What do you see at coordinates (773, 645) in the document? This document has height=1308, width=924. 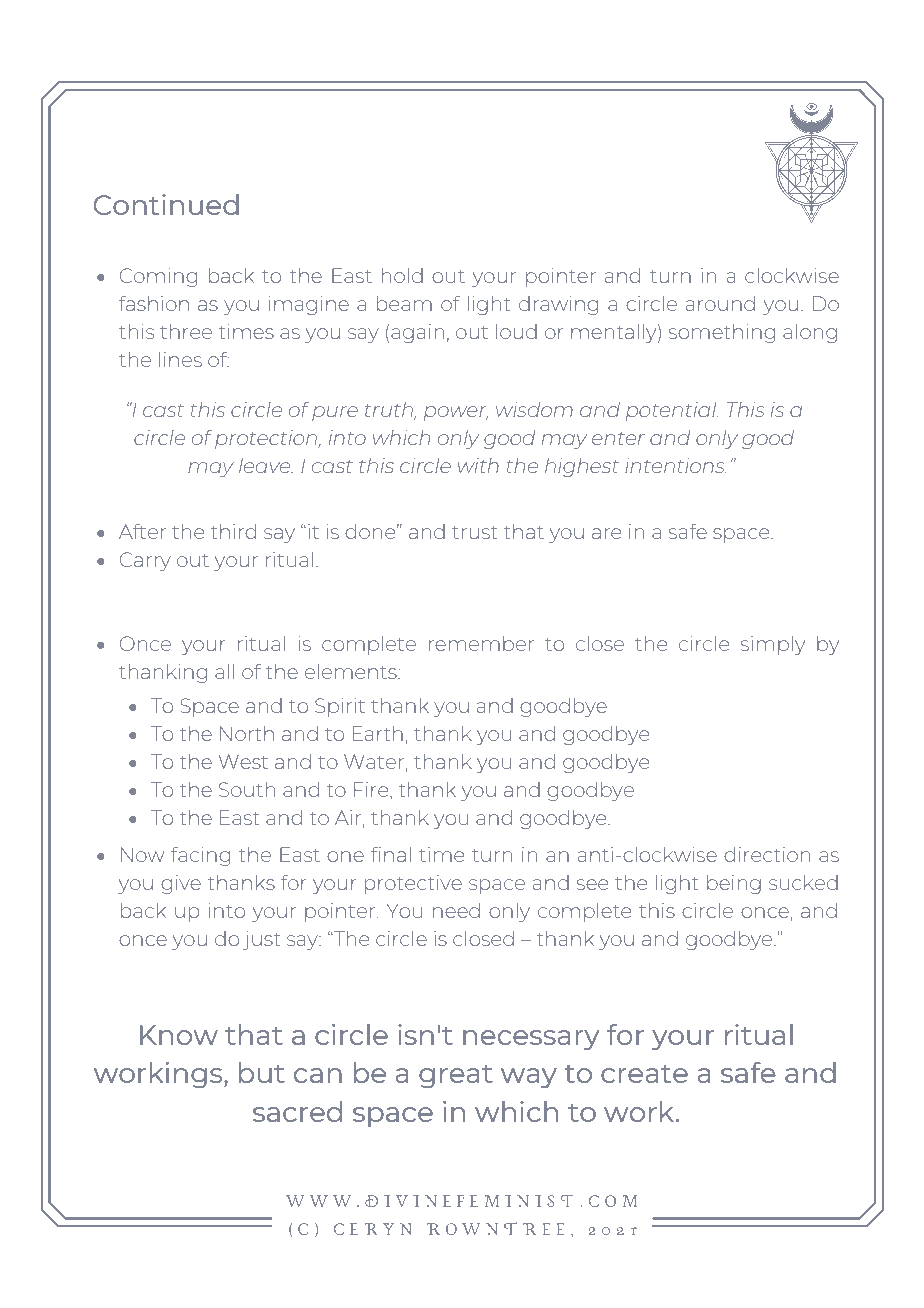 I see `simply` at bounding box center [773, 645].
